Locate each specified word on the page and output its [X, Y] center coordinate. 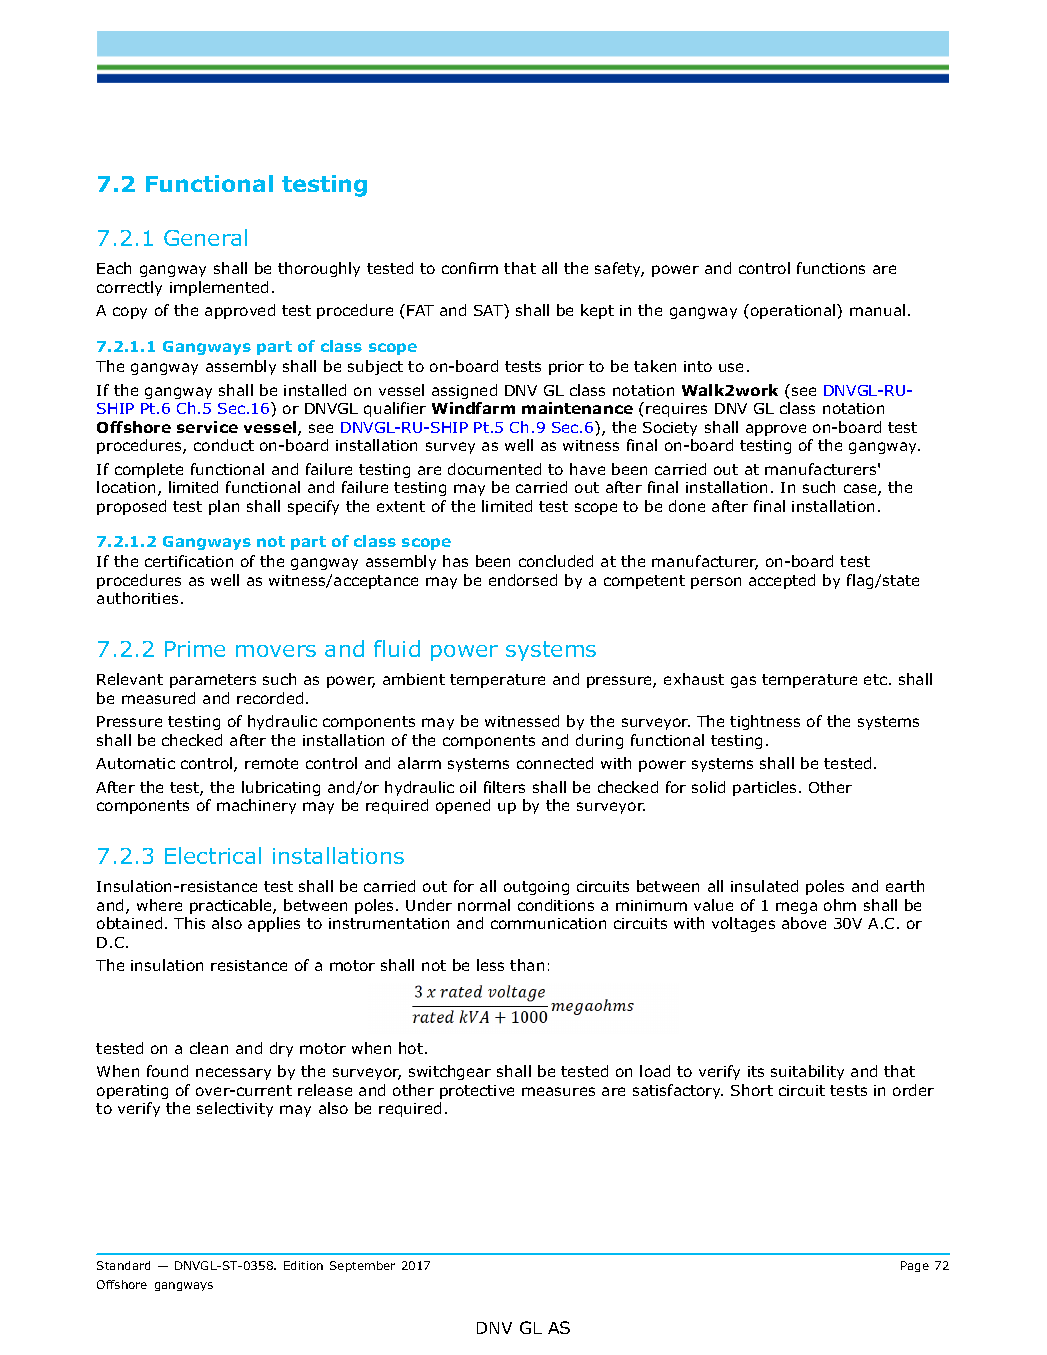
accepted [782, 581]
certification [189, 561]
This [189, 923]
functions [831, 268]
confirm [470, 268]
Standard [123, 1265]
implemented [219, 288]
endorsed [523, 580]
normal [484, 905]
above [804, 923]
